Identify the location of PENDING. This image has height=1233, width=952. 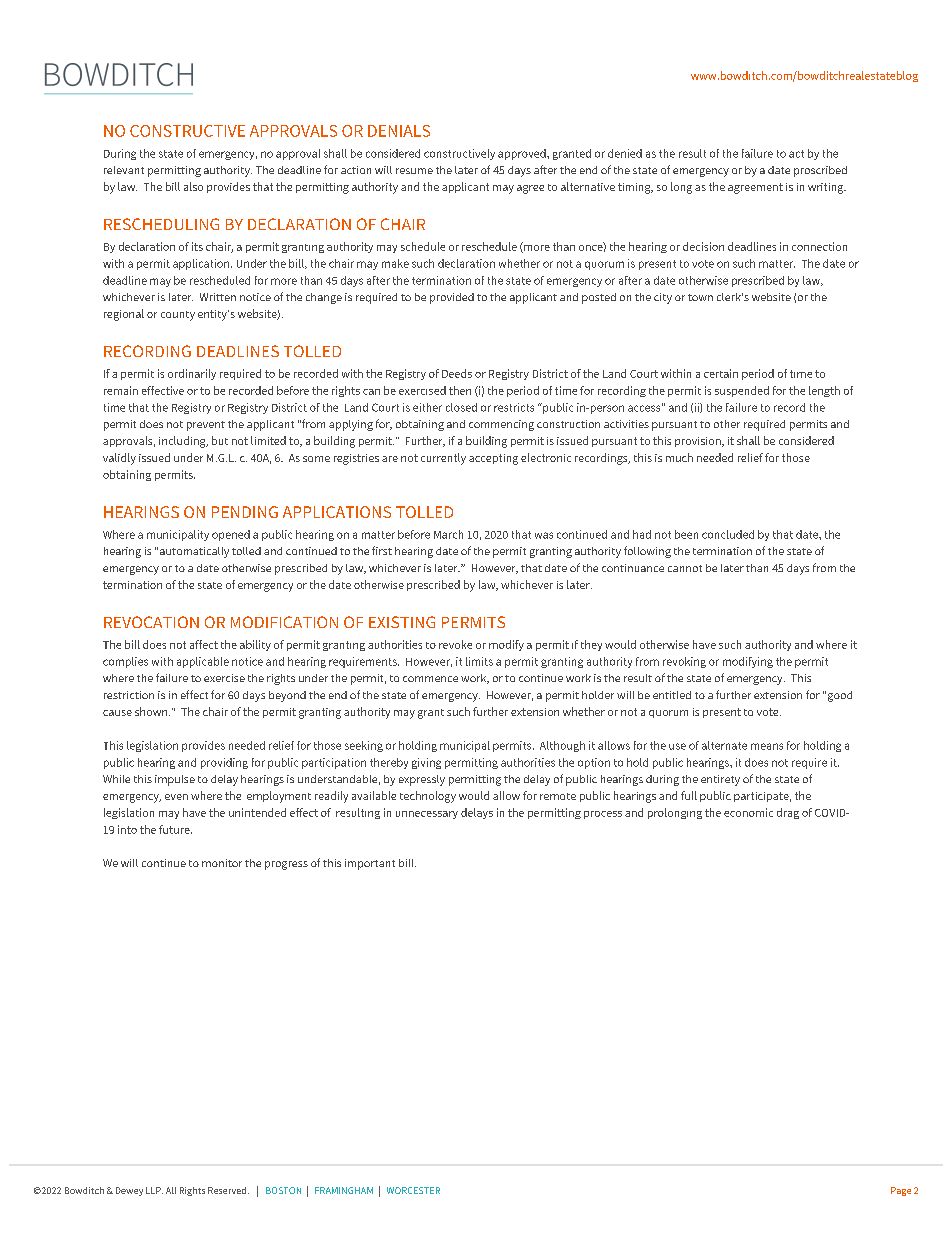
(245, 512).
